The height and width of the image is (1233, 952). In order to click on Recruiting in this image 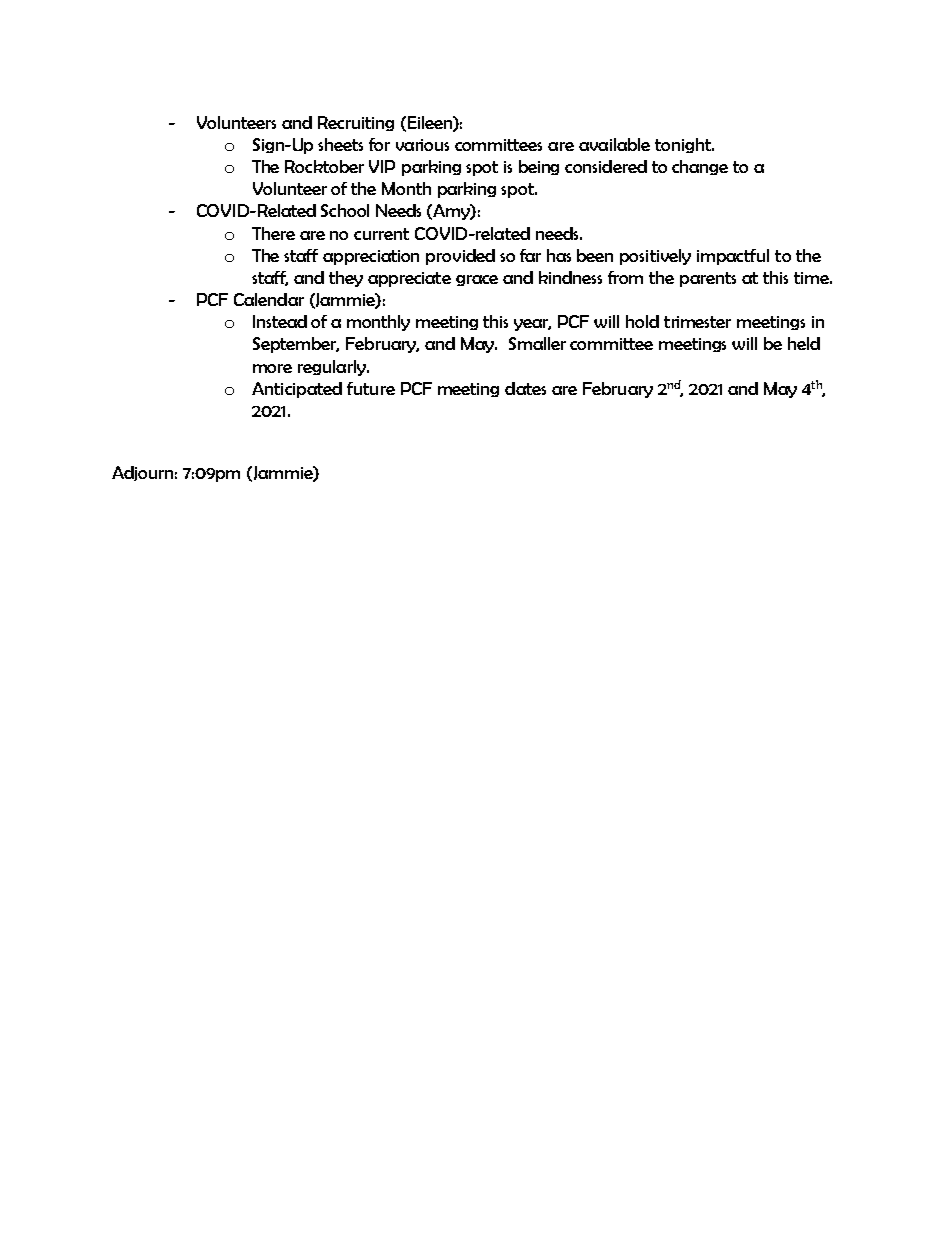, I will do `click(356, 123)`.
